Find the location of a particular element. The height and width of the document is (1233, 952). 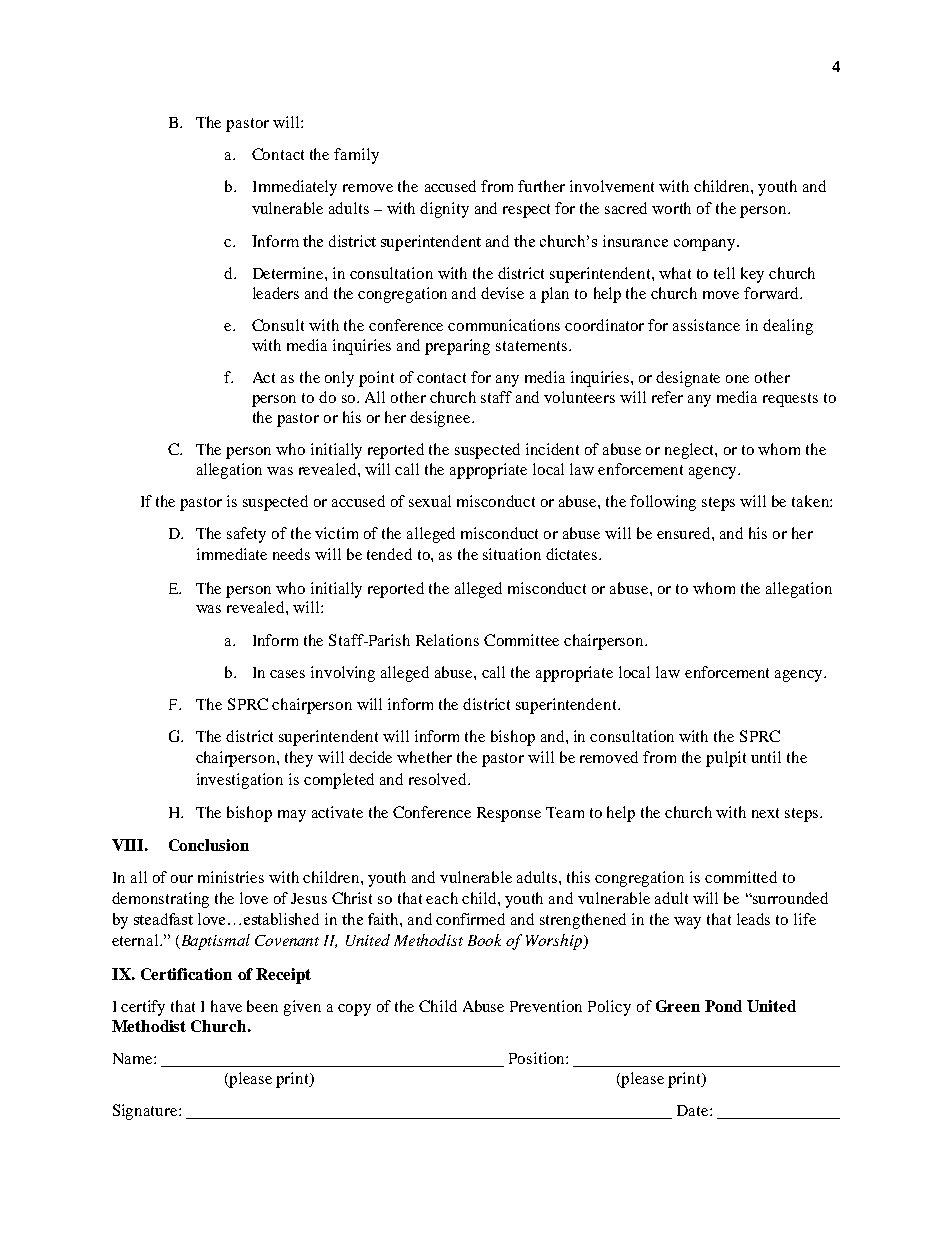

following is located at coordinates (663, 503).
